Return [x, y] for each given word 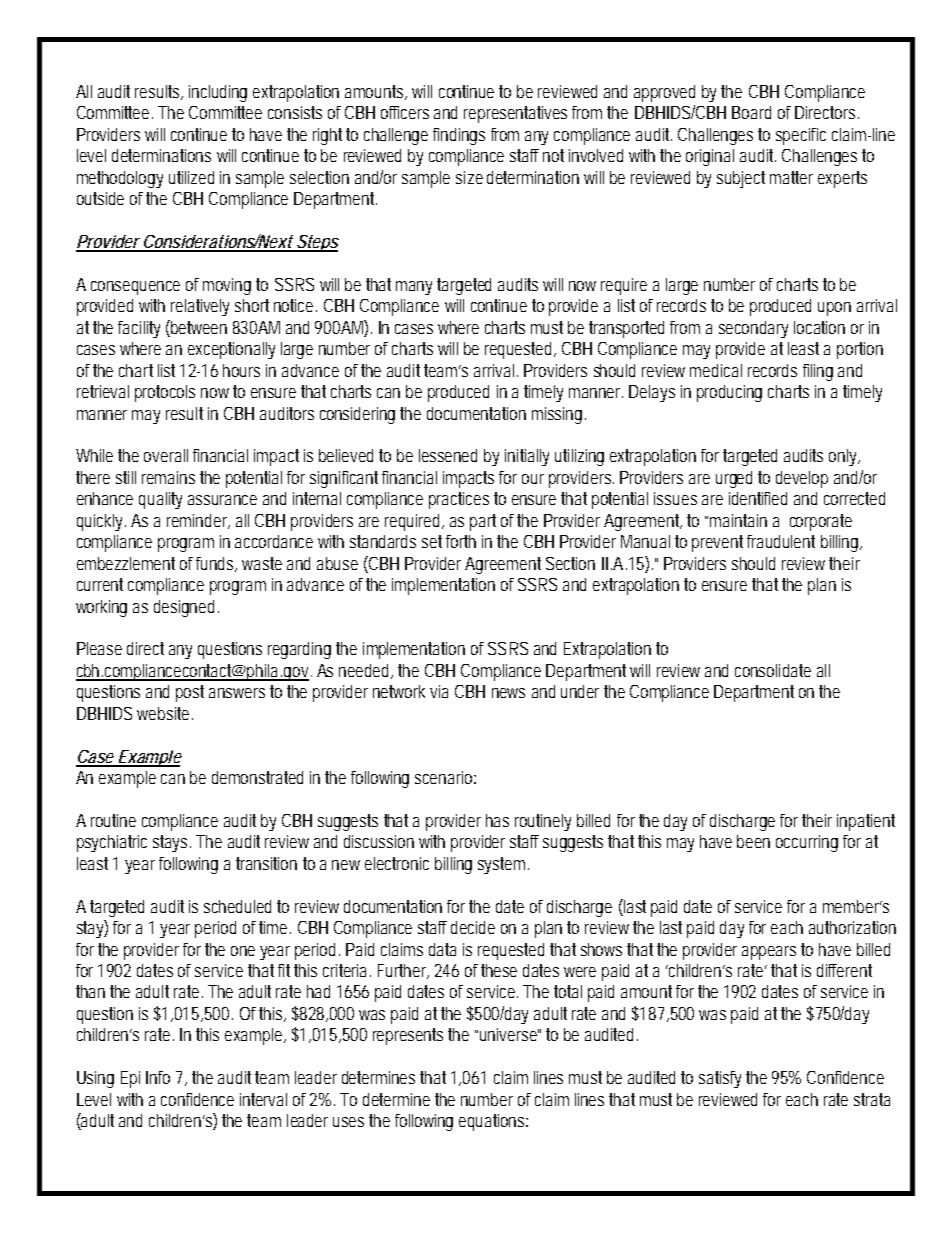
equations [493, 1122]
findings [459, 136]
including [218, 93]
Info [158, 1077]
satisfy [720, 1079]
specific [801, 136]
